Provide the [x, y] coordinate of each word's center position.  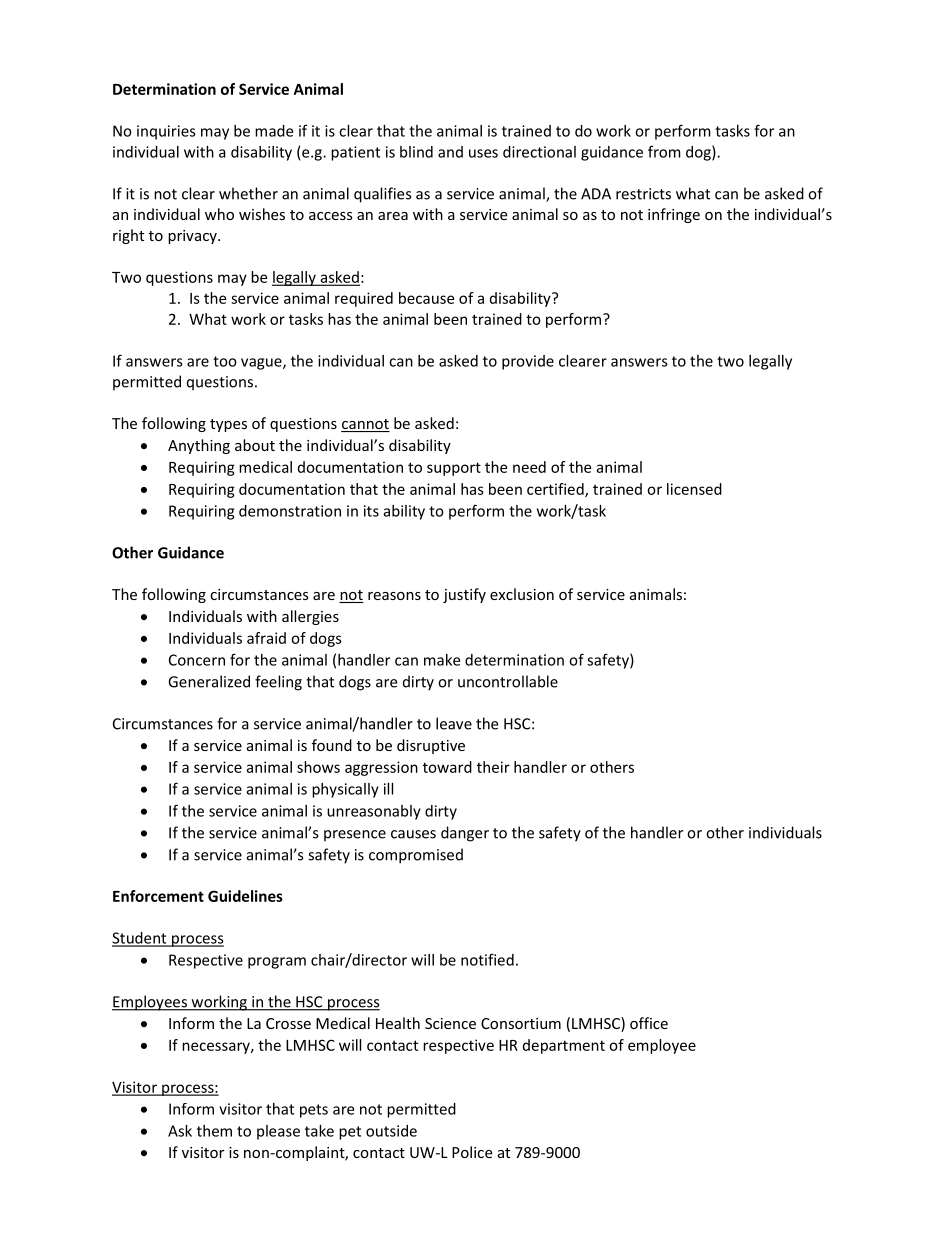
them [214, 1131]
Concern [197, 660]
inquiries [166, 132]
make [442, 660]
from [664, 151]
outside [391, 1131]
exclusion [522, 594]
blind [416, 152]
